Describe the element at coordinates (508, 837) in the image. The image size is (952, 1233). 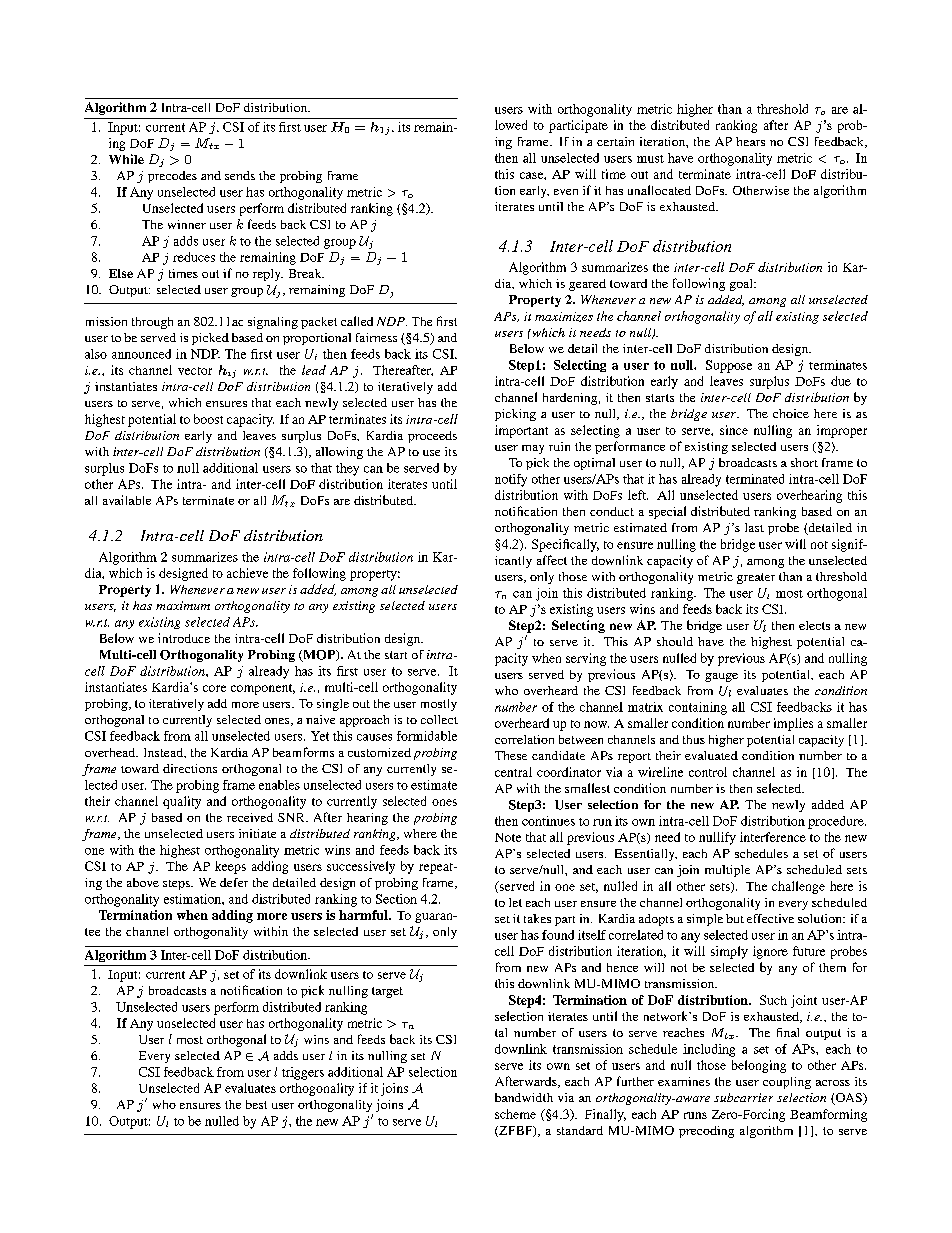
I see `Note` at that location.
